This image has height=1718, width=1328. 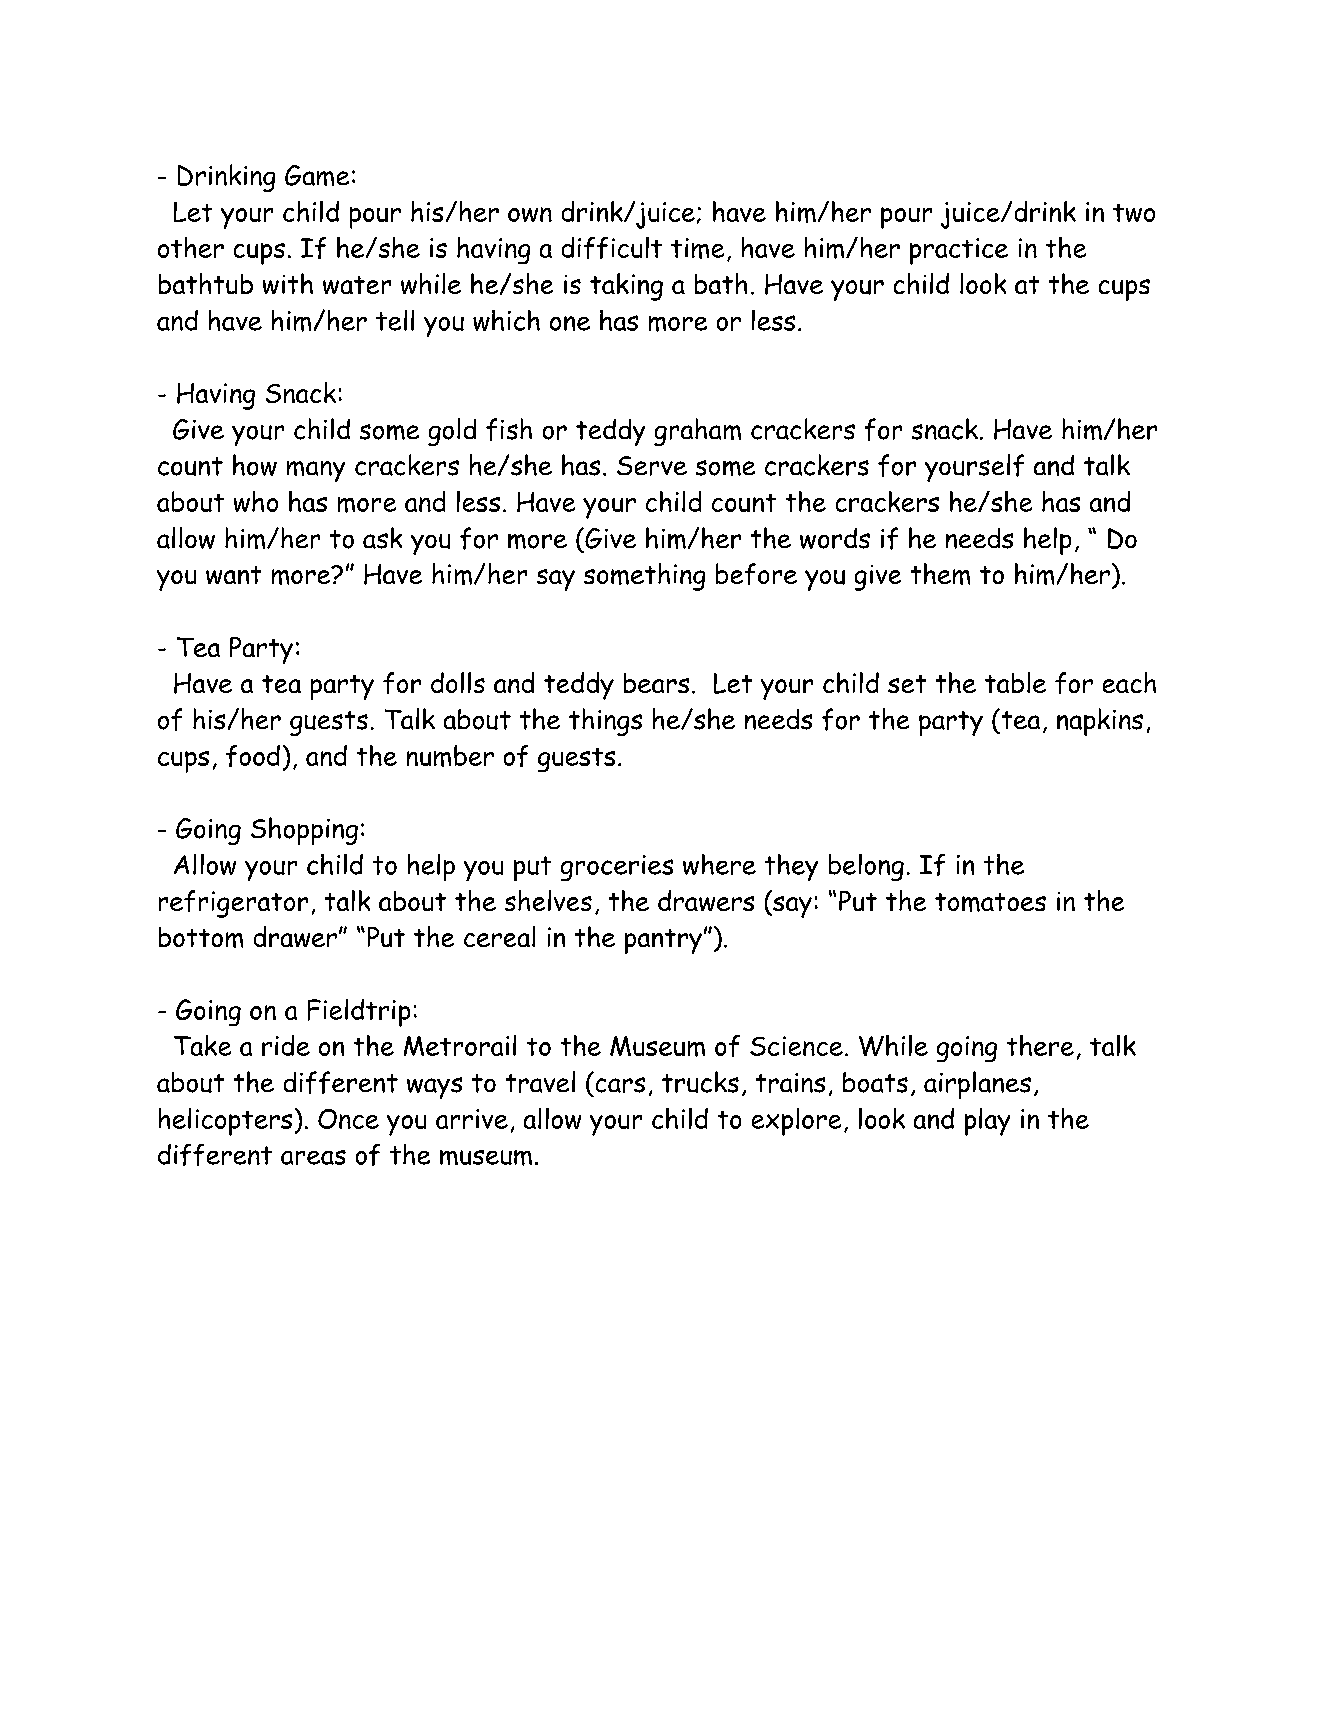 I want to click on Once, so click(x=348, y=1119).
